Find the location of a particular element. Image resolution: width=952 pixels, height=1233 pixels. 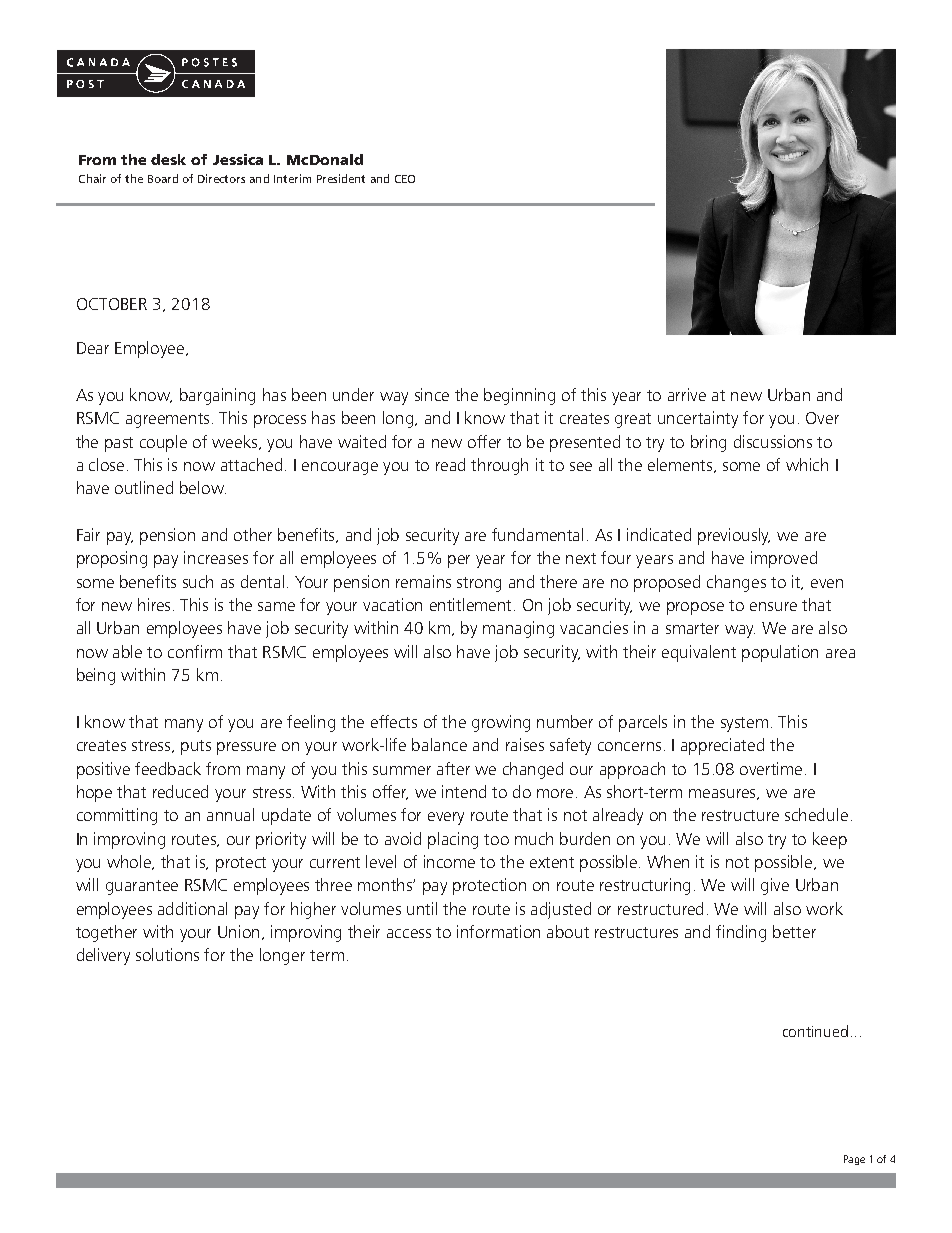

population is located at coordinates (780, 653).
